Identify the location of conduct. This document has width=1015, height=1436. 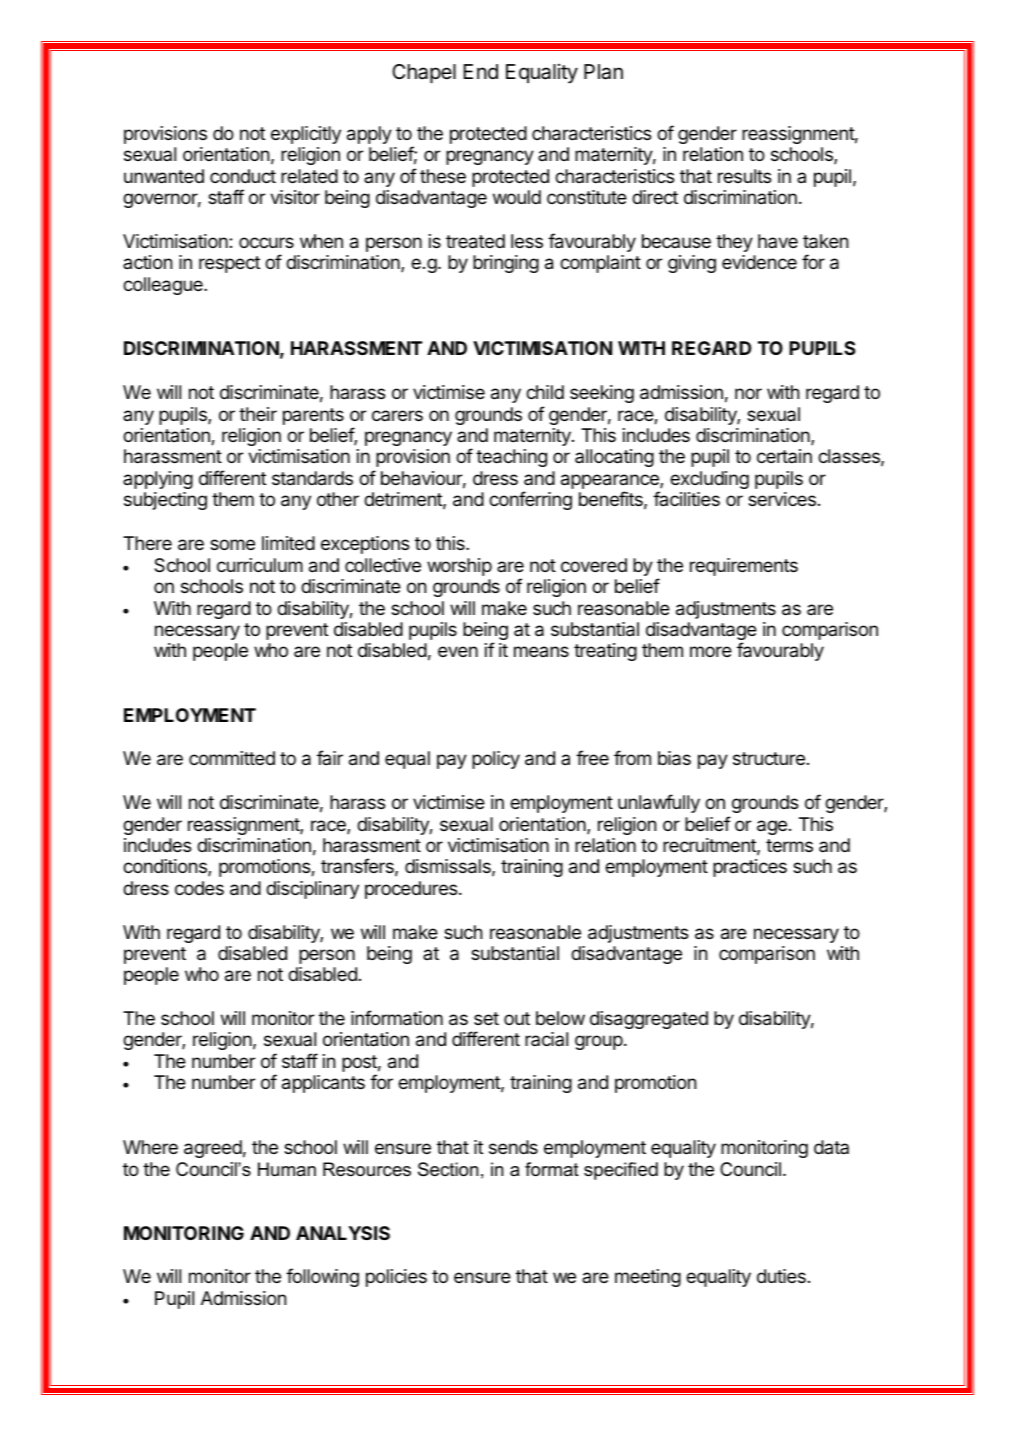
(243, 176).
